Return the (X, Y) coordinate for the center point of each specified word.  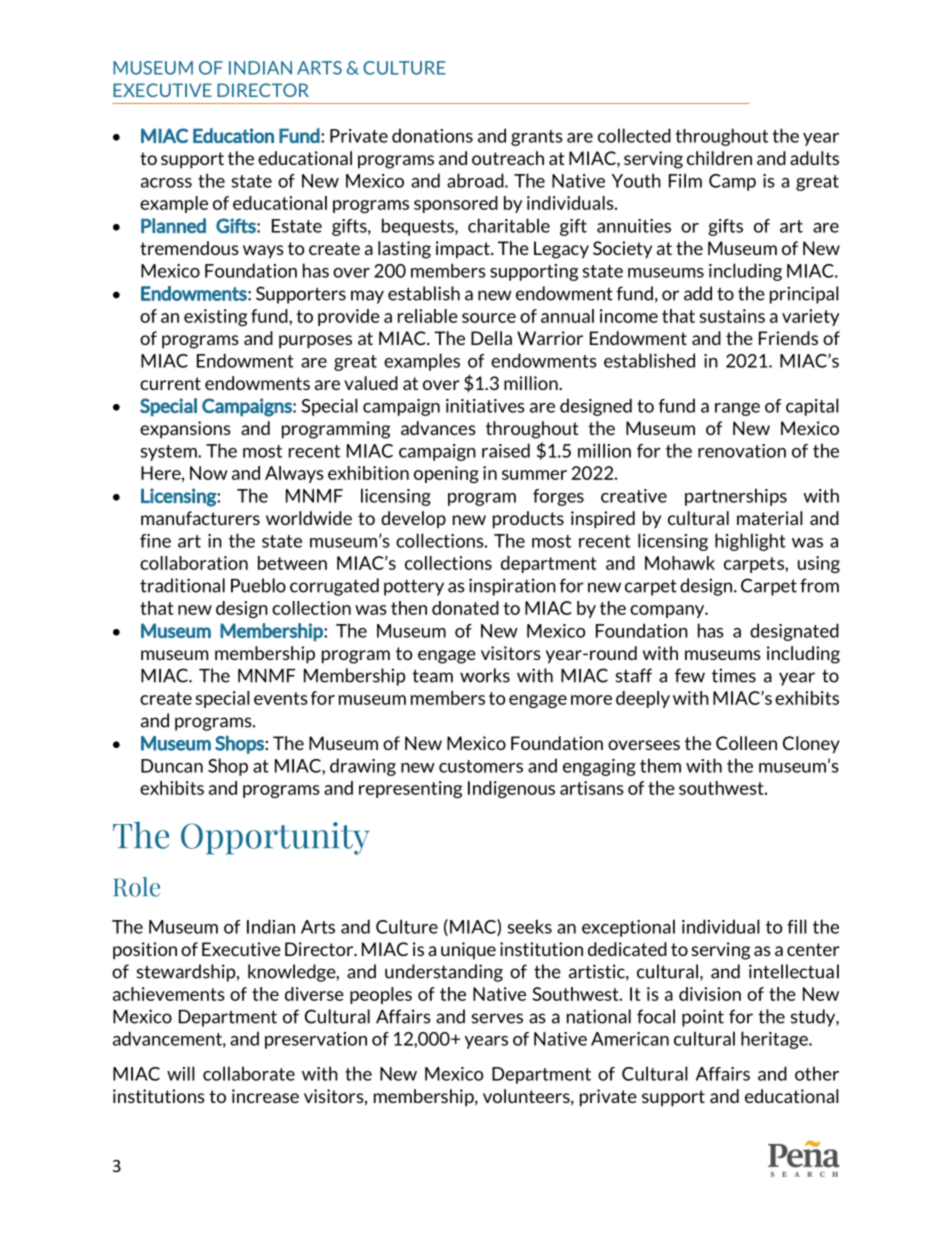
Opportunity (275, 838)
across (166, 183)
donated (465, 608)
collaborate (249, 1073)
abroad (476, 180)
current (170, 383)
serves (497, 1018)
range (737, 409)
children (719, 158)
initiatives (485, 406)
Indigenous (511, 789)
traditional (182, 585)
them (660, 765)
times (734, 675)
